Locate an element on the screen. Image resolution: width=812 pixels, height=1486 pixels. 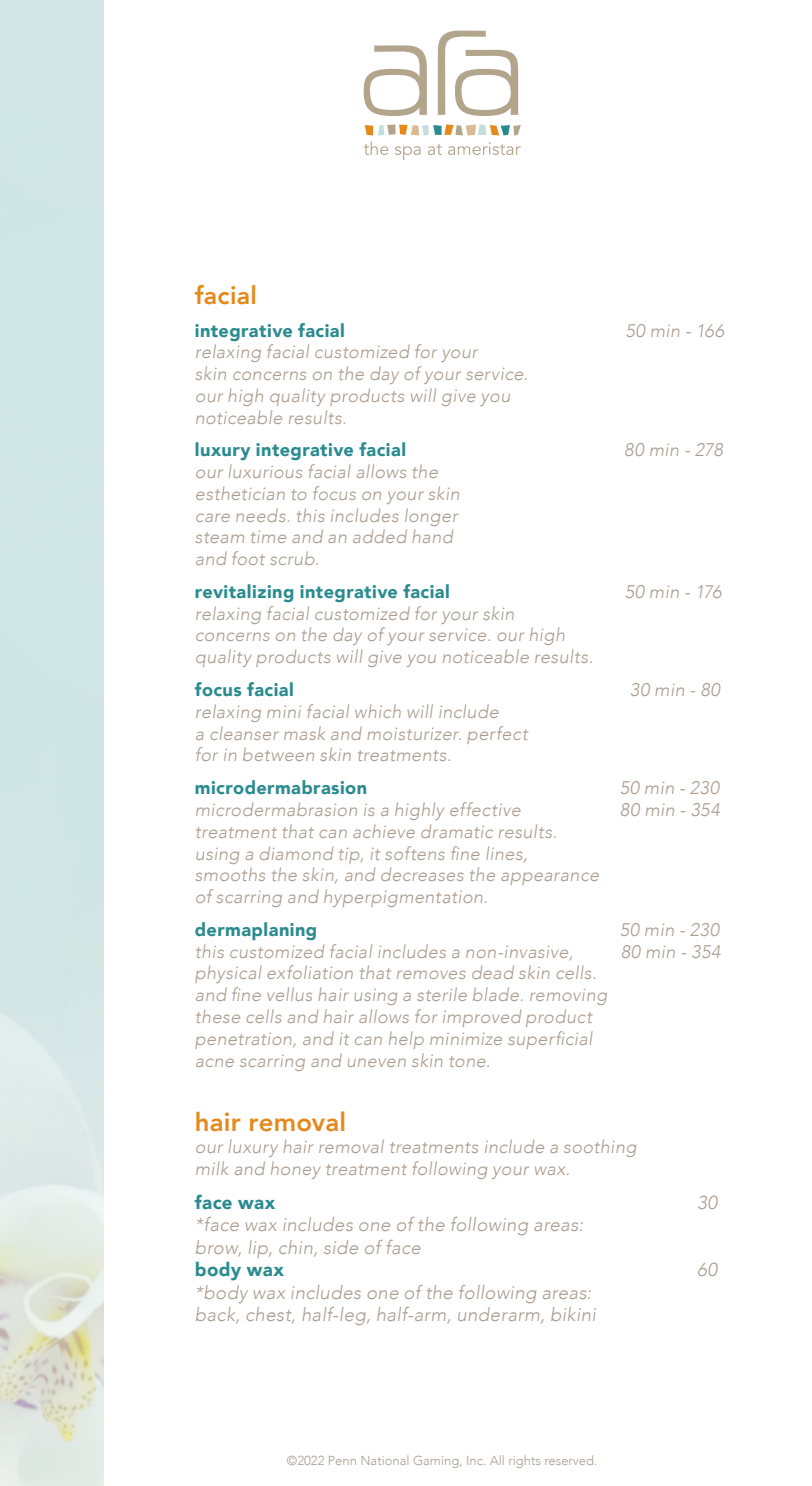
moisturizer is located at coordinates (413, 734).
